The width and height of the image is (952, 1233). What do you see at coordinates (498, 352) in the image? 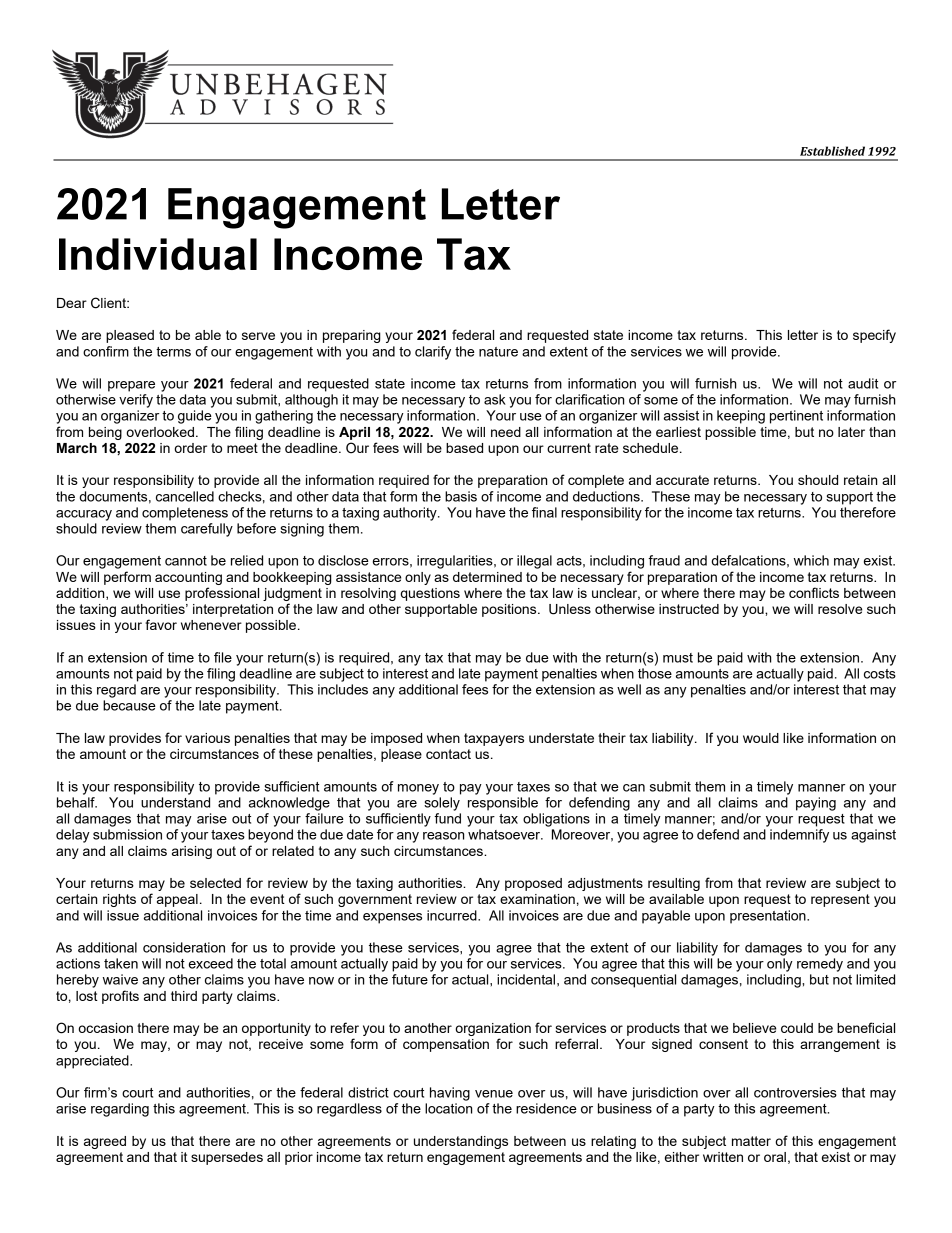
I see `nature` at bounding box center [498, 352].
